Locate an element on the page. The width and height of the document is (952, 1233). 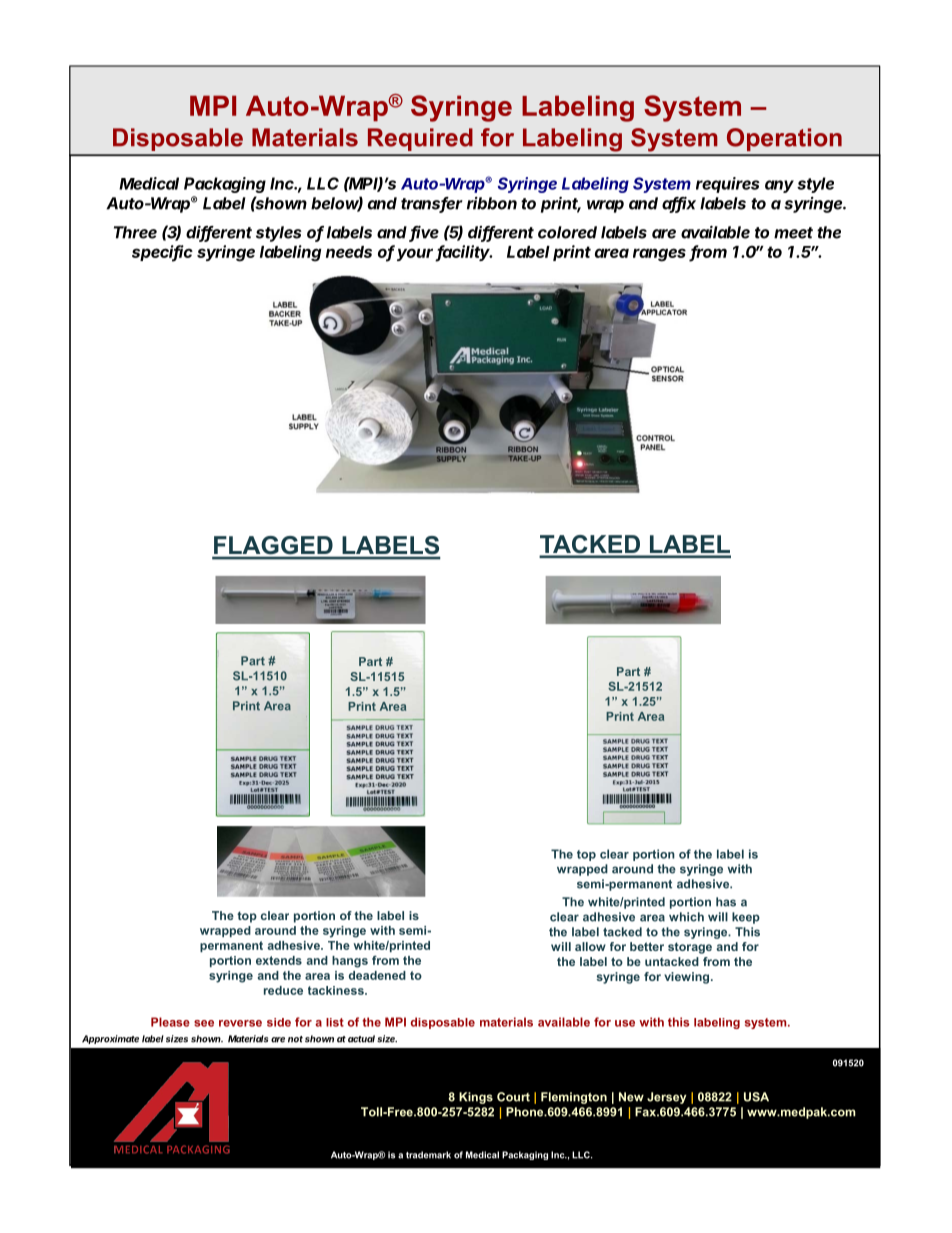
extends is located at coordinates (279, 960).
